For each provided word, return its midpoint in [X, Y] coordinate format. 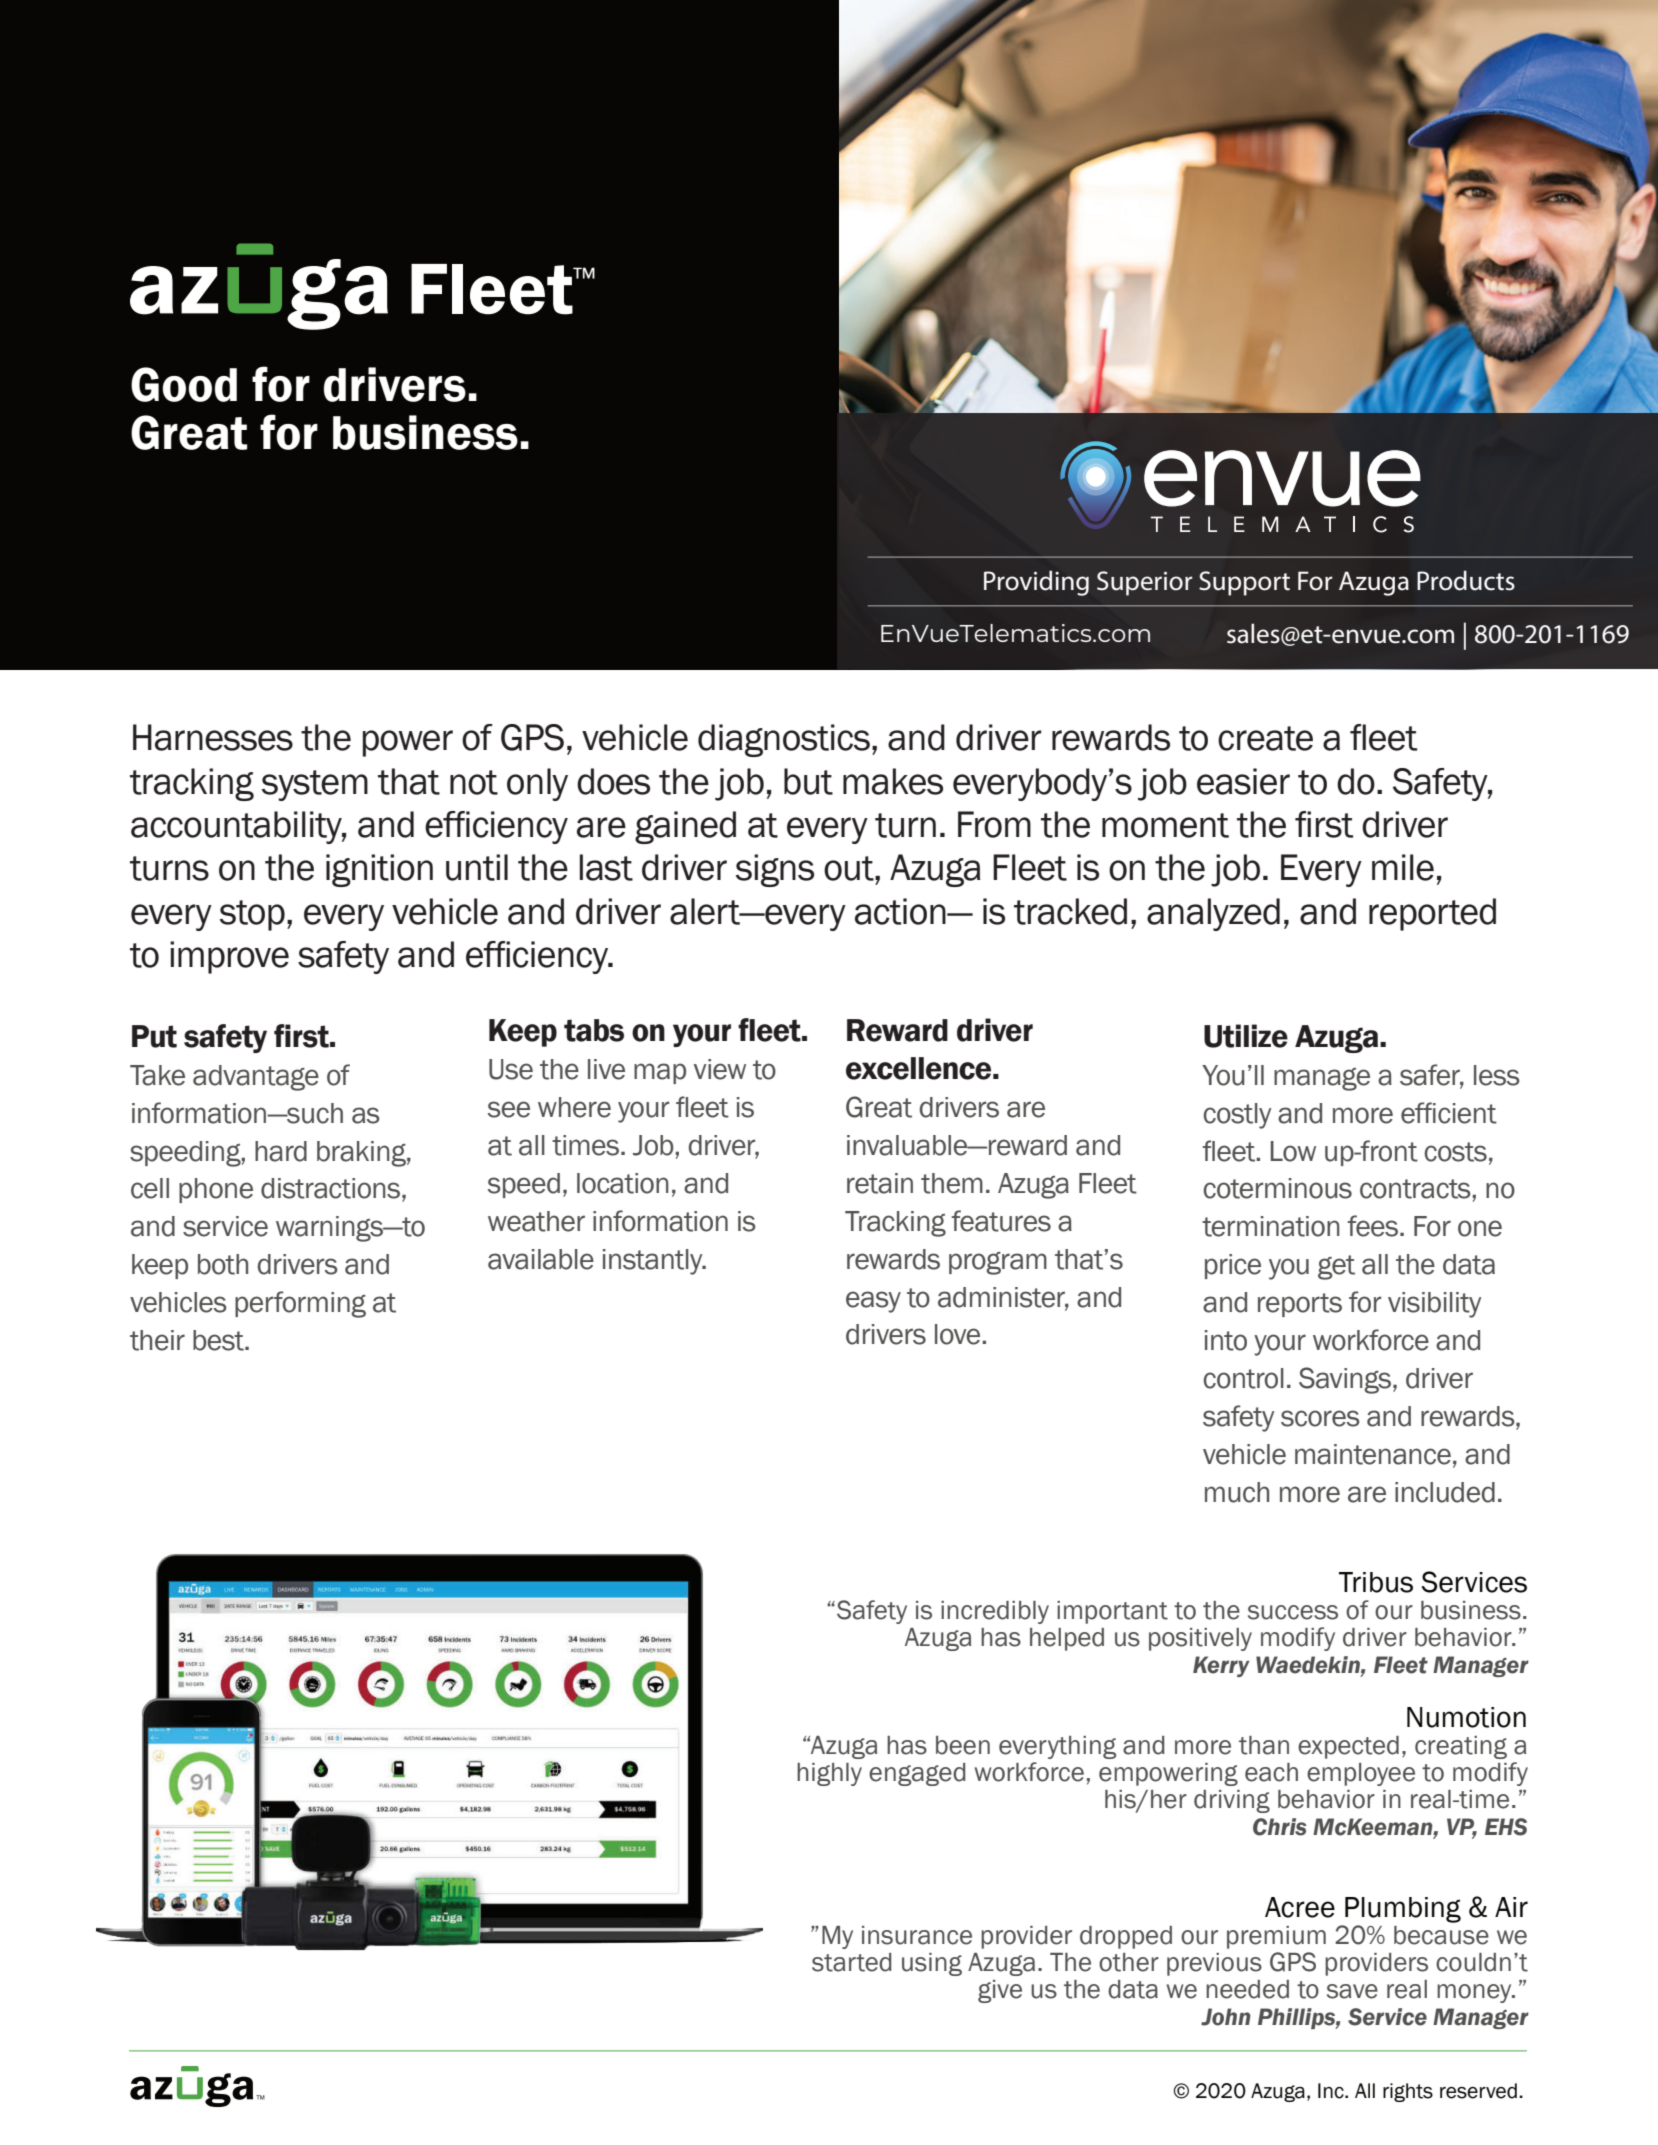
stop [252, 915]
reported [1432, 914]
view [720, 1069]
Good [184, 384]
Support [1244, 583]
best [219, 1340]
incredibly [995, 1612]
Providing [1036, 583]
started [851, 1962]
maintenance [1373, 1454]
